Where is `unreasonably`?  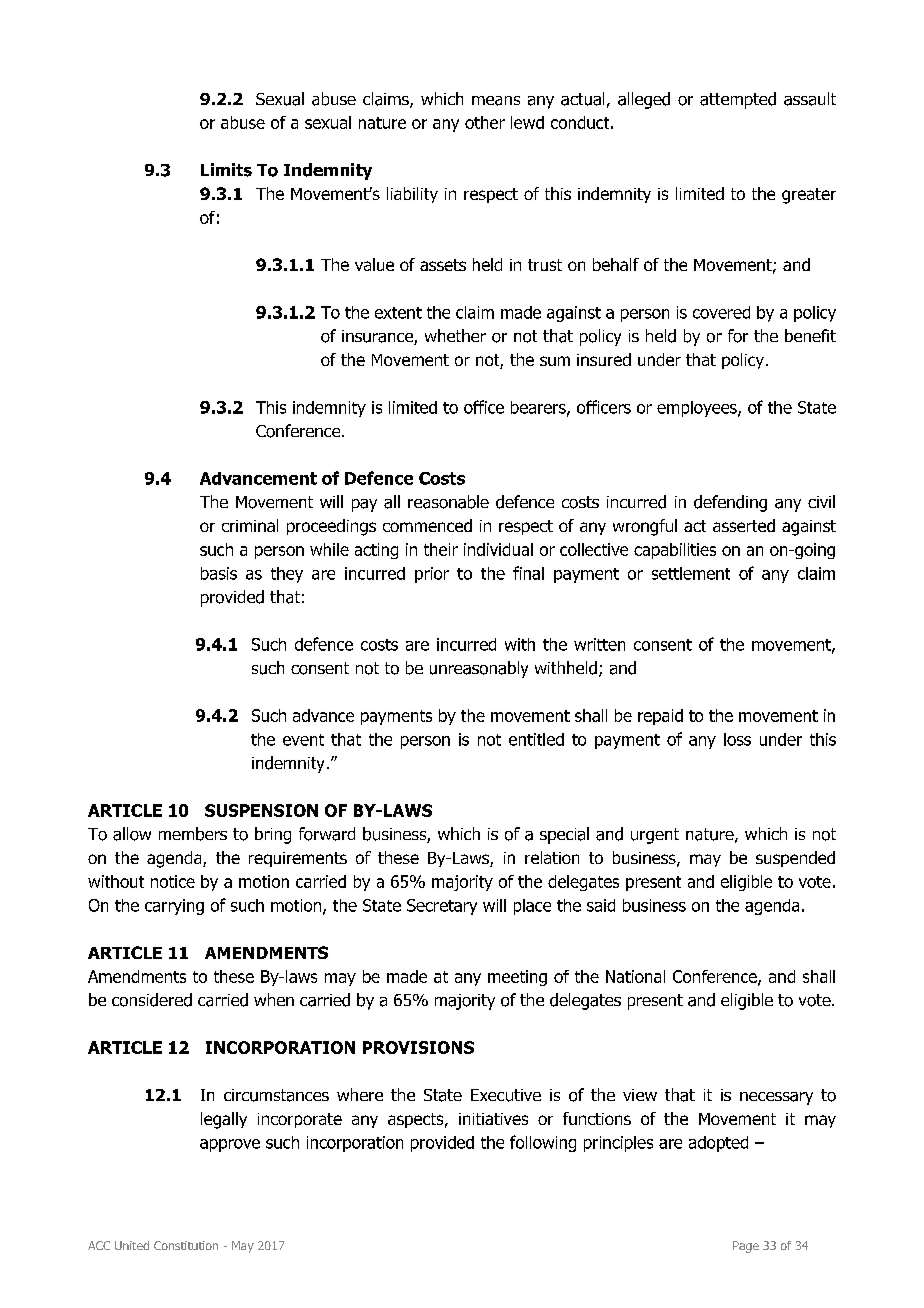
unreasonably is located at coordinates (479, 669).
